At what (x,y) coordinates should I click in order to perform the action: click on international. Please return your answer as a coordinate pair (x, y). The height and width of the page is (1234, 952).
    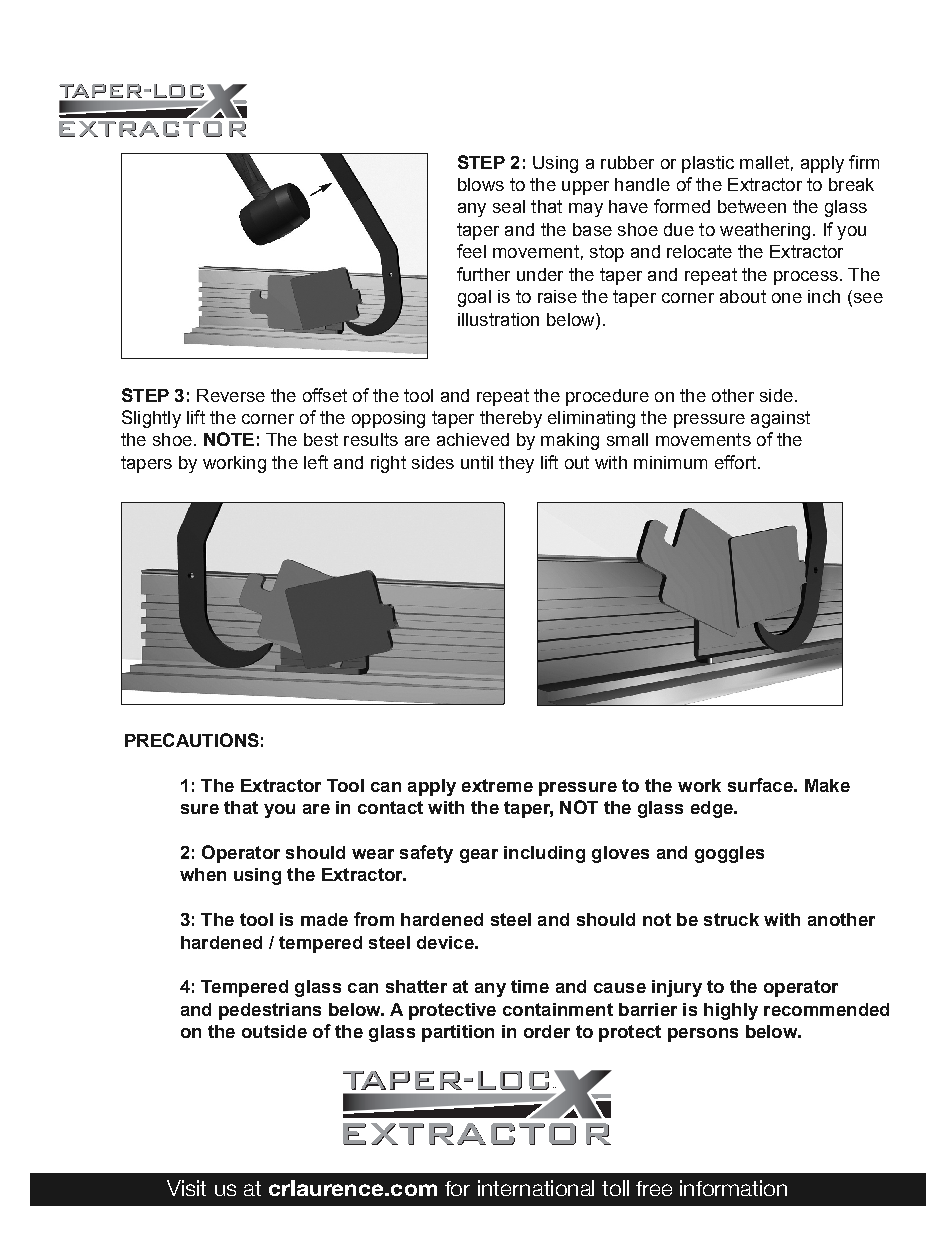
    Looking at the image, I should click on (536, 1188).
